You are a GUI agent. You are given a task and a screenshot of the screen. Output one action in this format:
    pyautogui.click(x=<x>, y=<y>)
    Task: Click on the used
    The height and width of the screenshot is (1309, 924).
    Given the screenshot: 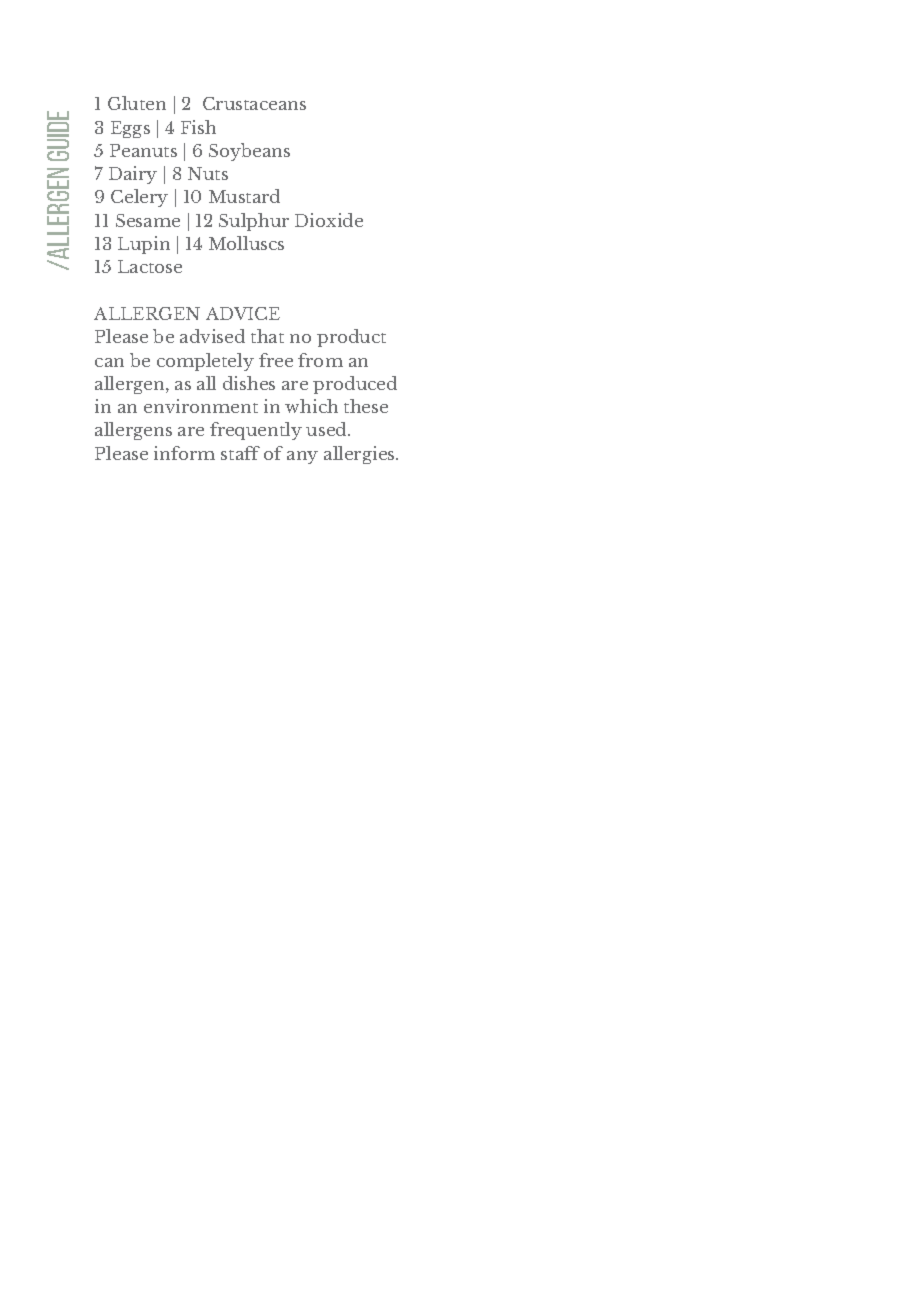 What is the action you would take?
    pyautogui.click(x=327, y=429)
